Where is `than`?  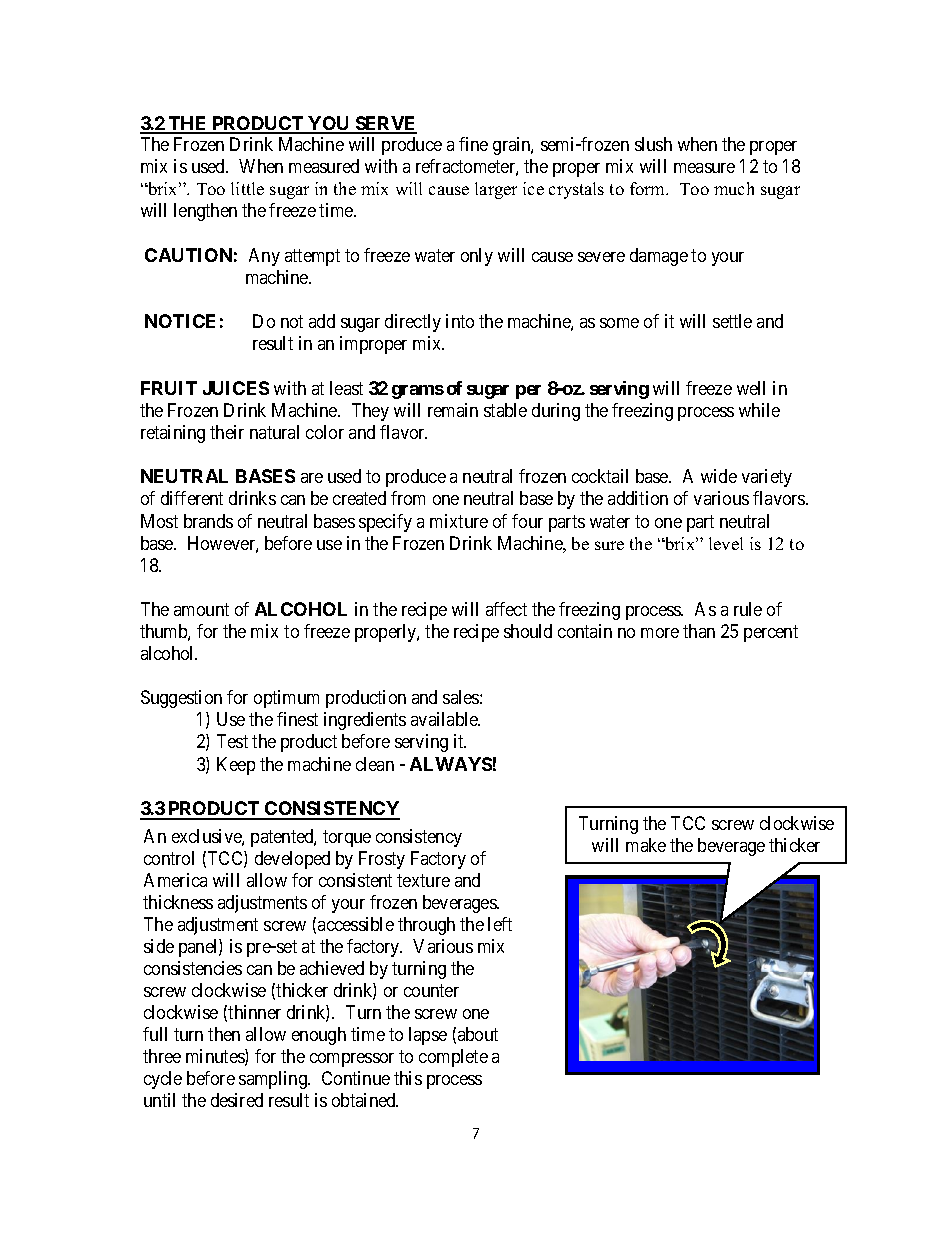 than is located at coordinates (699, 631).
